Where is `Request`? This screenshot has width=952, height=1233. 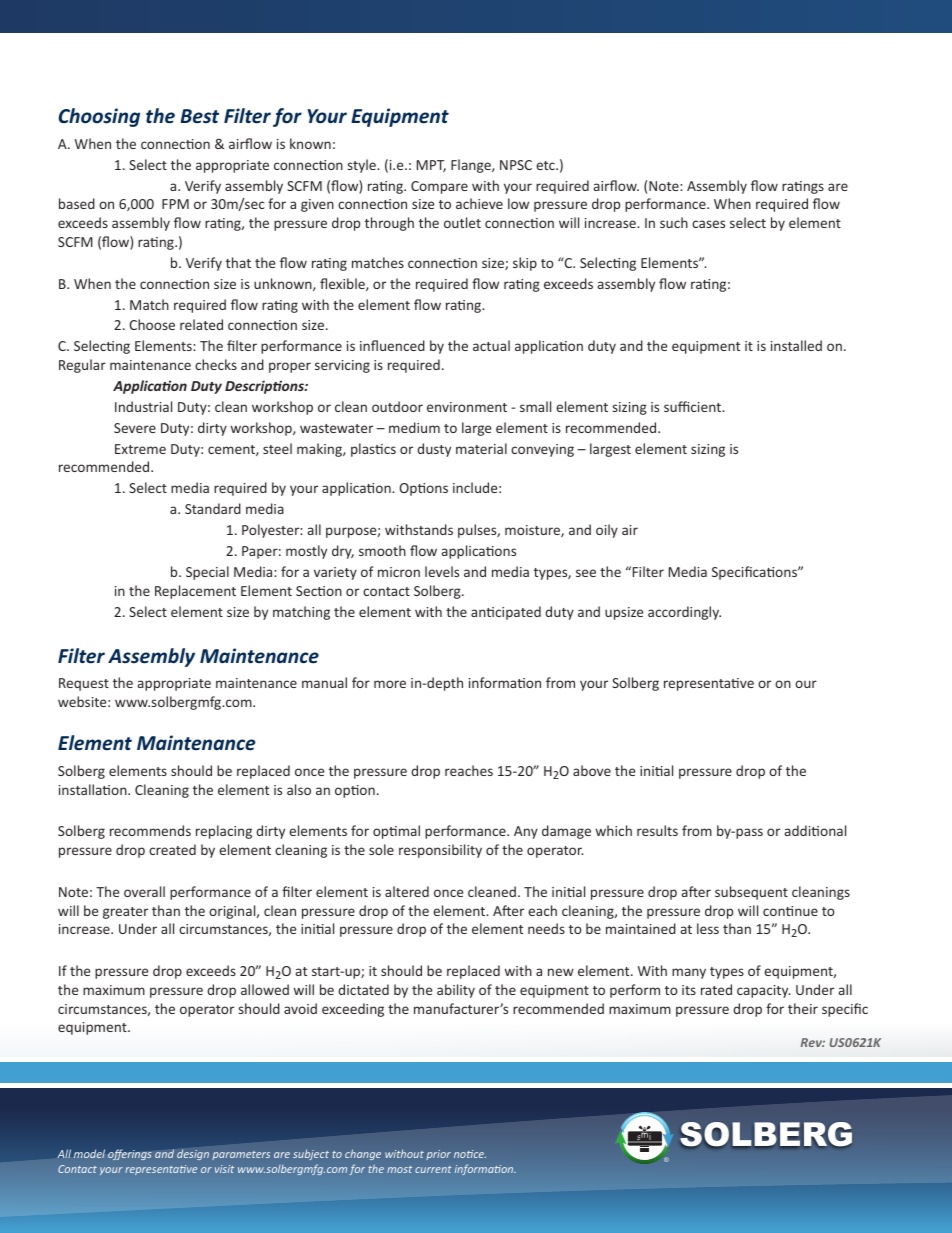 Request is located at coordinates (84, 684).
